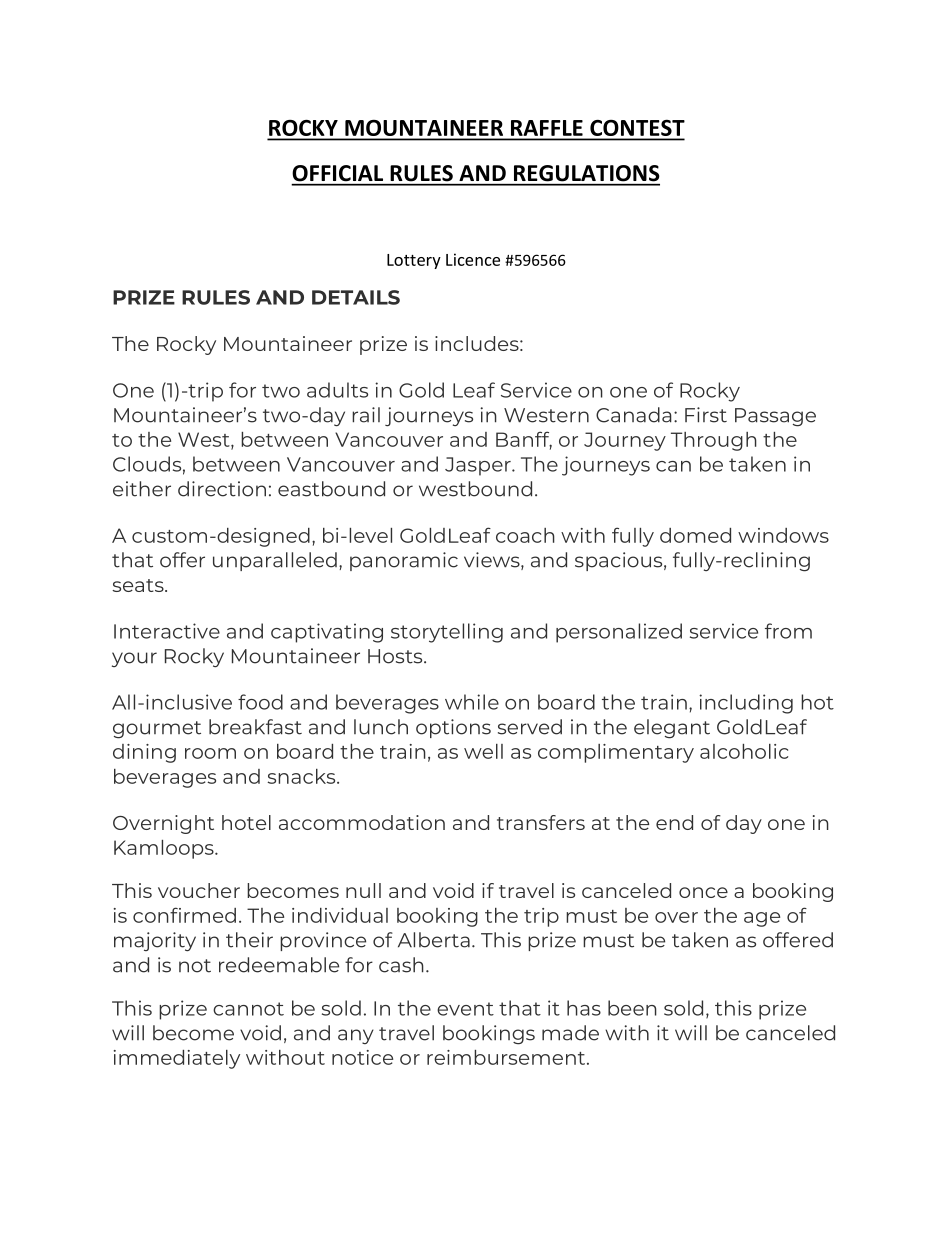  What do you see at coordinates (246, 822) in the screenshot?
I see `hotel` at bounding box center [246, 822].
